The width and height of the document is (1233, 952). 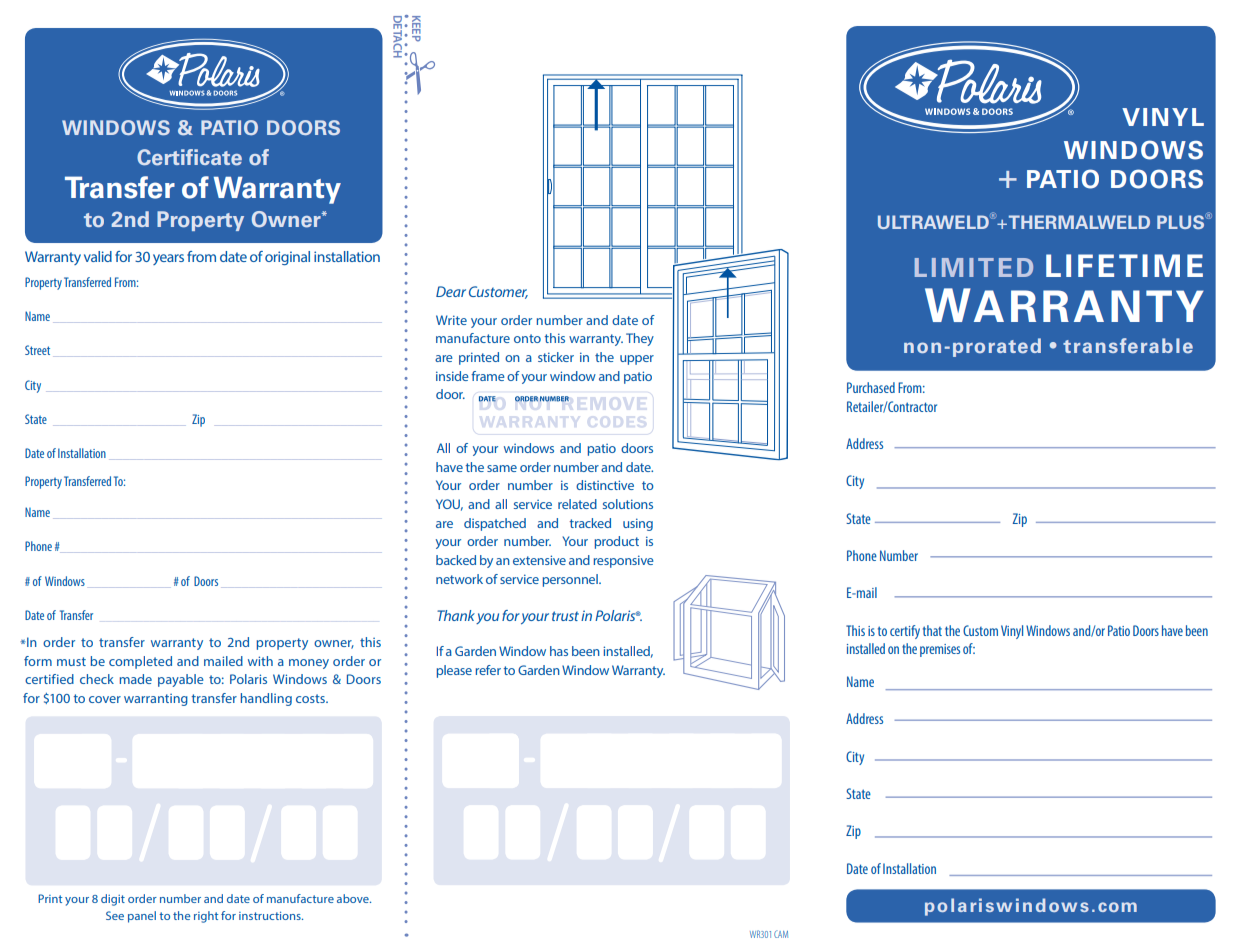 What do you see at coordinates (871, 387) in the document?
I see `Purchased` at bounding box center [871, 387].
